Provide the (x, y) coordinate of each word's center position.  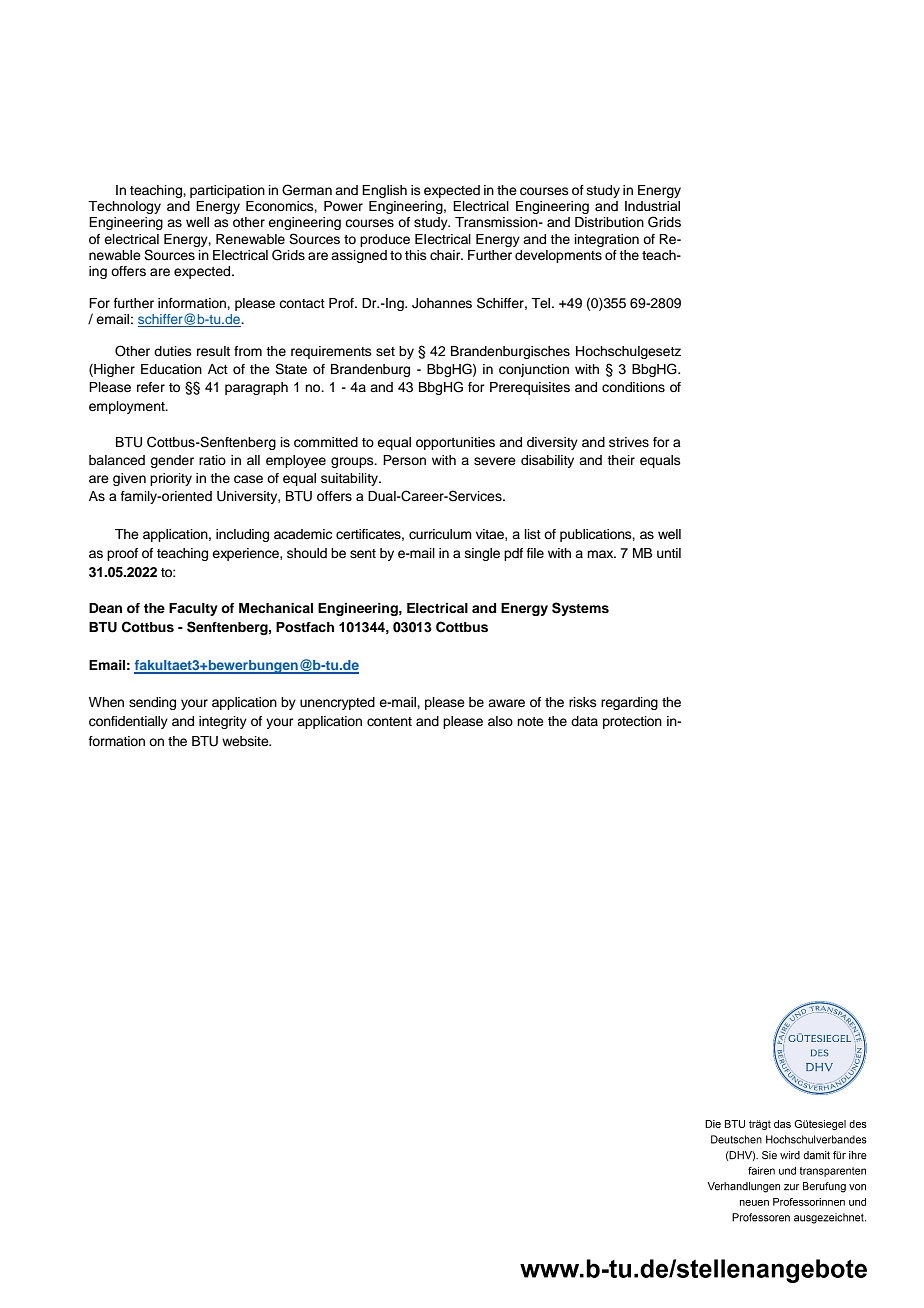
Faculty (193, 609)
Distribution (609, 222)
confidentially (128, 722)
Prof (342, 303)
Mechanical (276, 608)
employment (128, 407)
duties (173, 351)
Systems (580, 609)
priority (171, 479)
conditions (633, 387)
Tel (540, 303)
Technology (124, 207)
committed (326, 442)
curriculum (440, 534)
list (533, 534)
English (384, 191)
